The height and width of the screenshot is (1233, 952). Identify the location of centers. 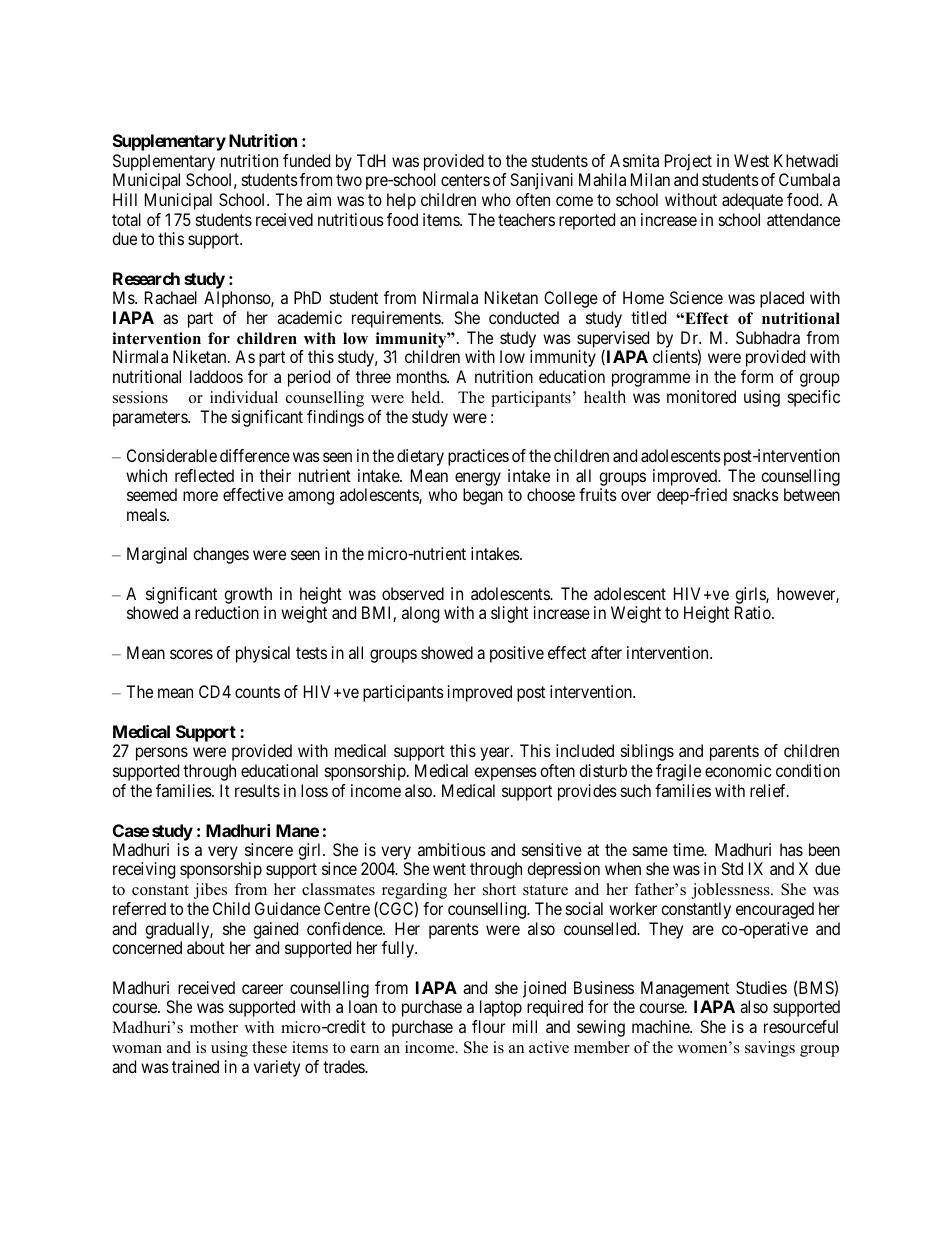
(465, 180).
